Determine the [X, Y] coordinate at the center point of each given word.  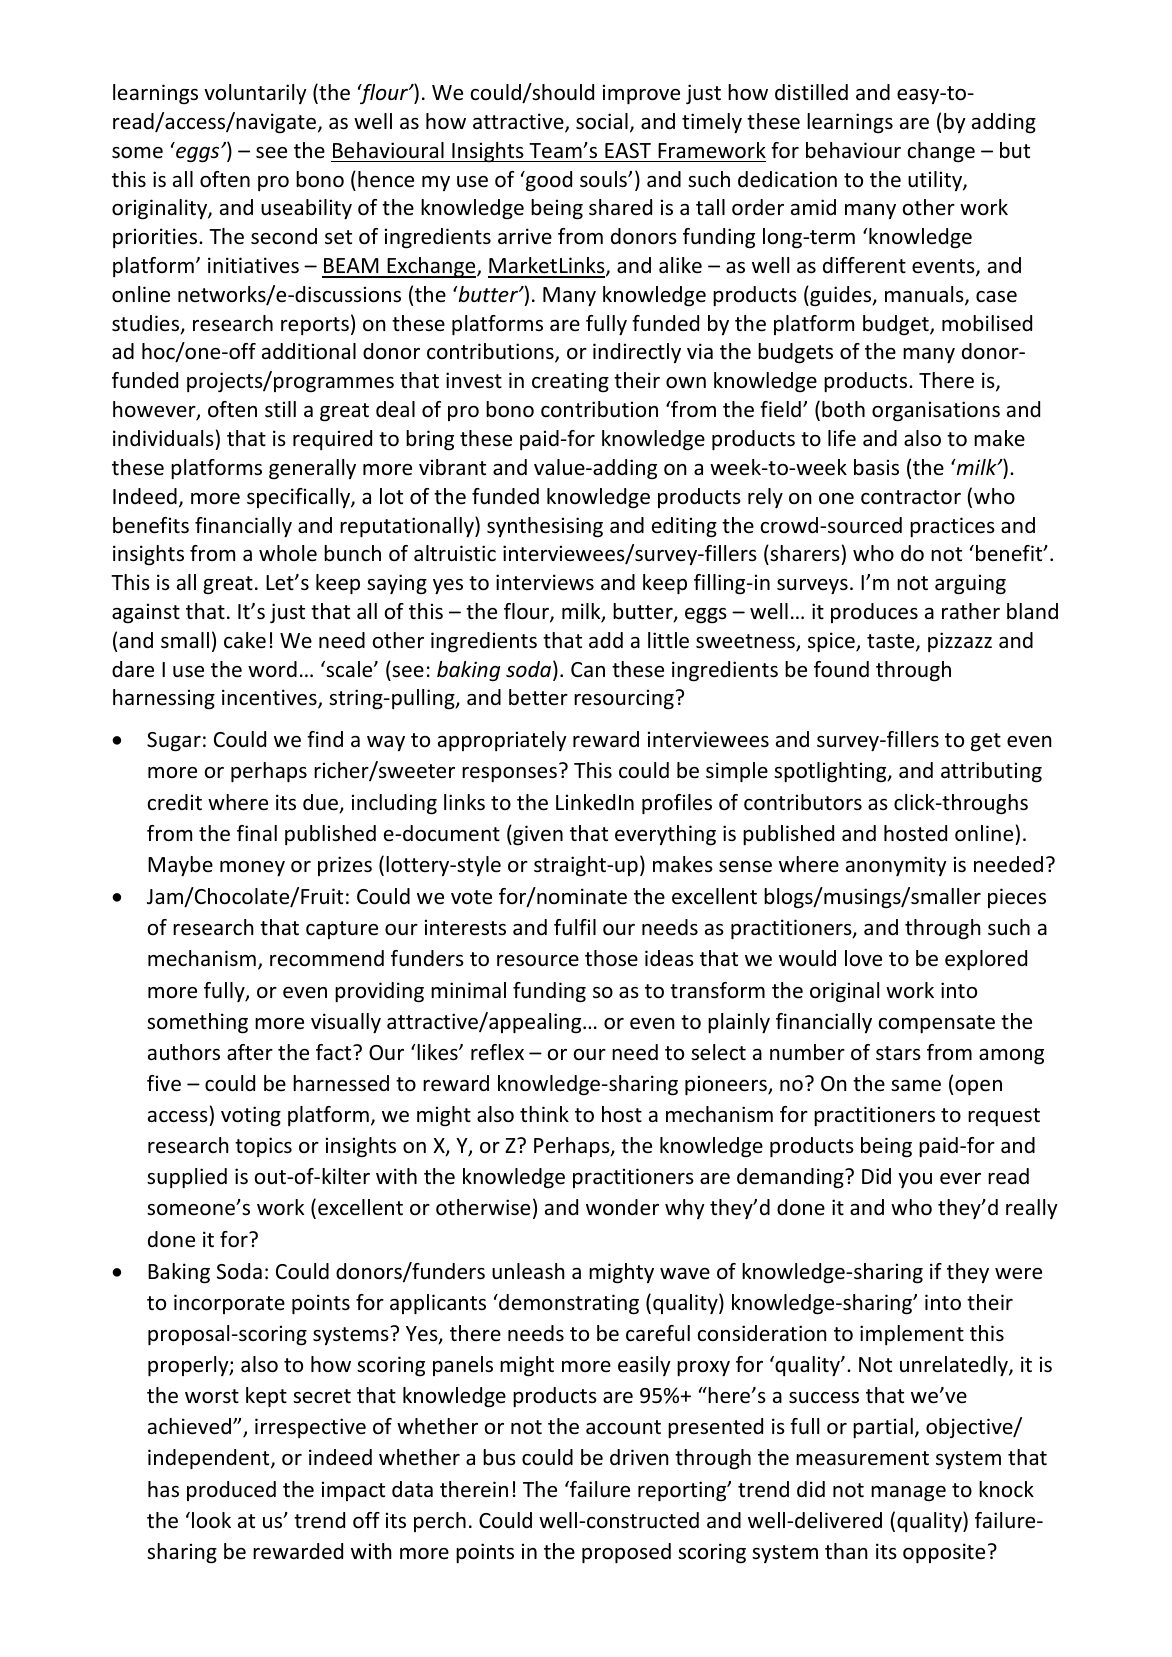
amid [813, 207]
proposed [626, 1553]
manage [908, 1494]
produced [231, 1491]
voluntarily [255, 94]
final [257, 833]
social [602, 121]
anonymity [896, 866]
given [537, 835]
